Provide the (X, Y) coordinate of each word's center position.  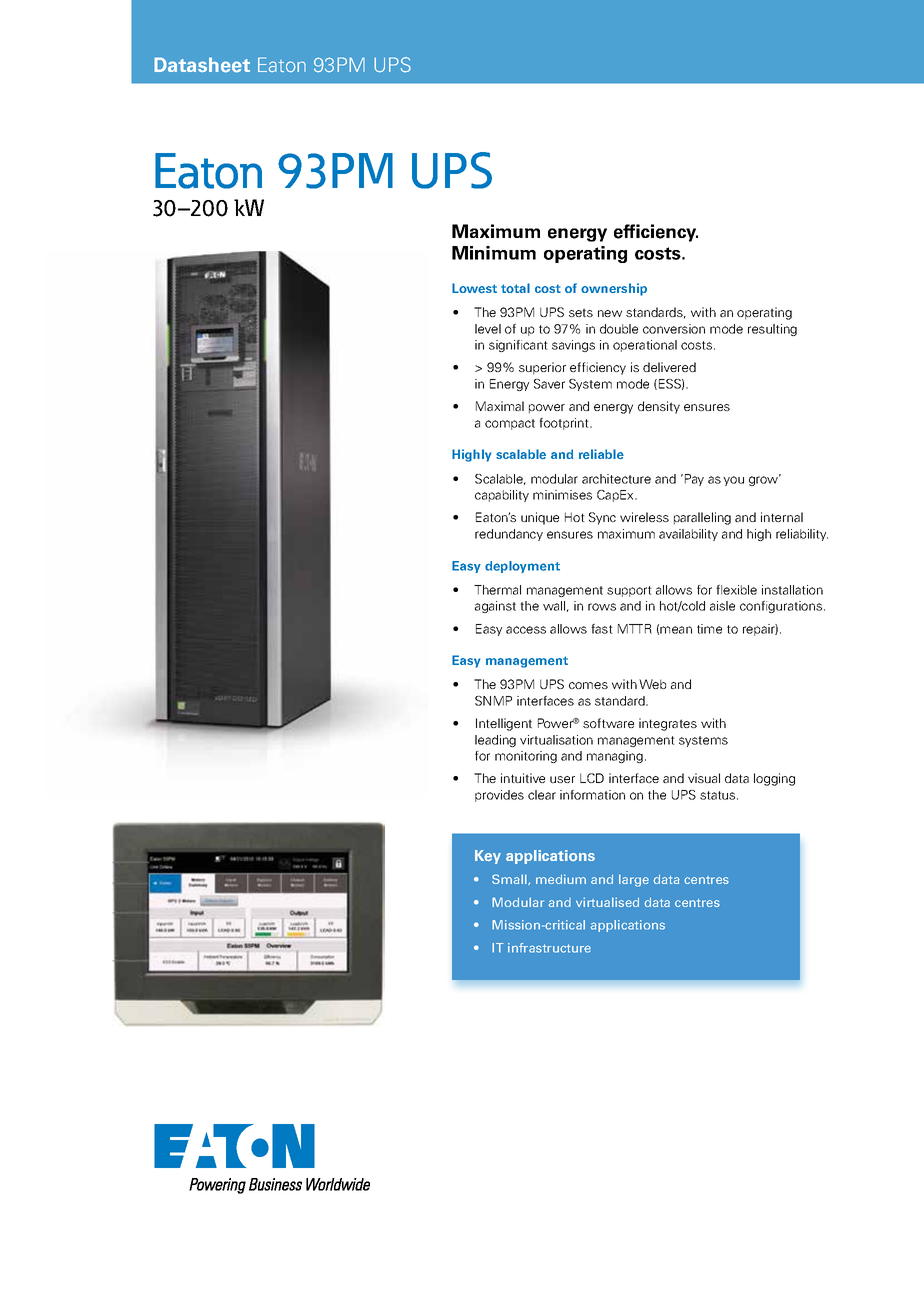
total (515, 288)
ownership (614, 289)
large (634, 880)
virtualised (607, 902)
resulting (772, 330)
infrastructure (549, 948)
